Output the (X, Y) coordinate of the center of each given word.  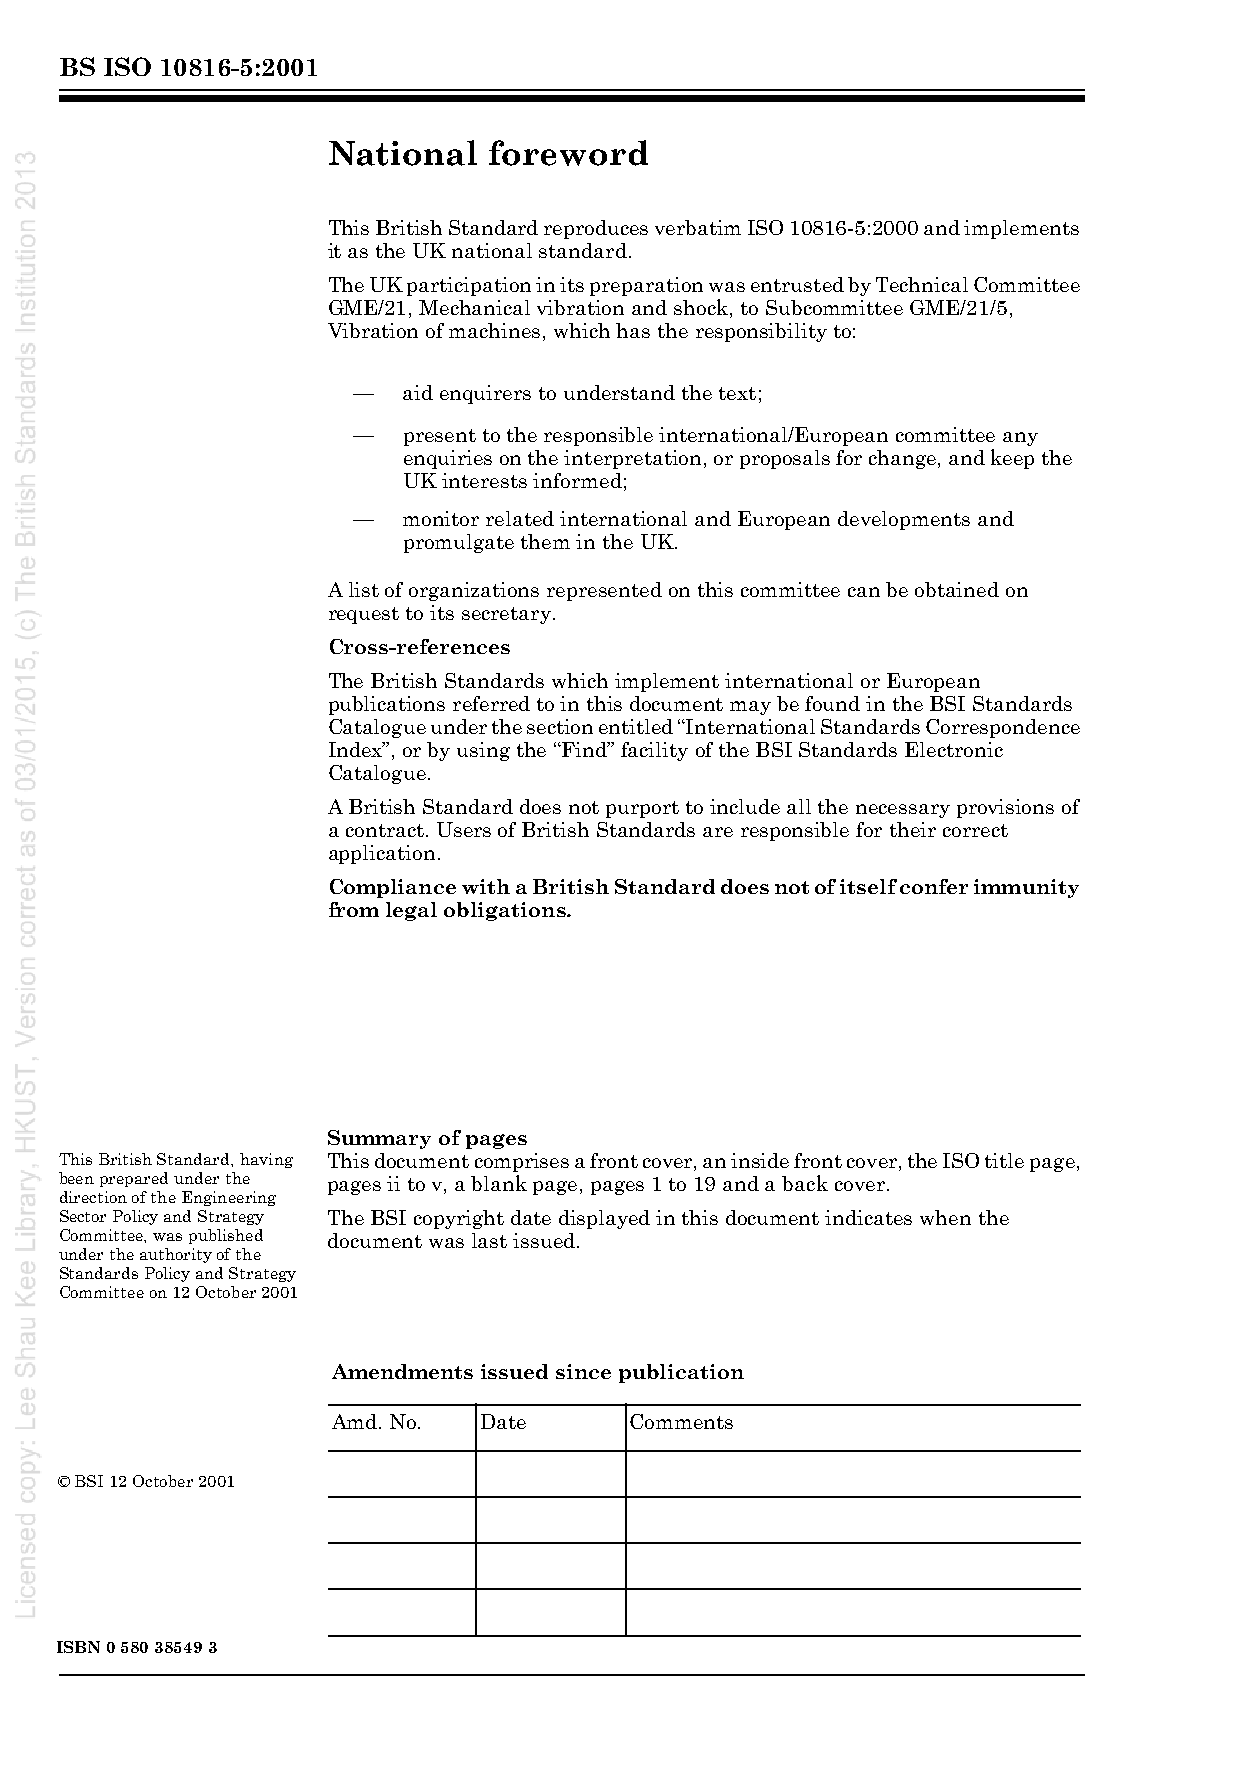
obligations (506, 911)
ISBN (78, 1647)
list (364, 589)
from (354, 909)
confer (934, 886)
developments (904, 520)
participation (469, 286)
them (545, 541)
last (489, 1240)
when (945, 1217)
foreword (568, 153)
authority (176, 1255)
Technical (922, 284)
